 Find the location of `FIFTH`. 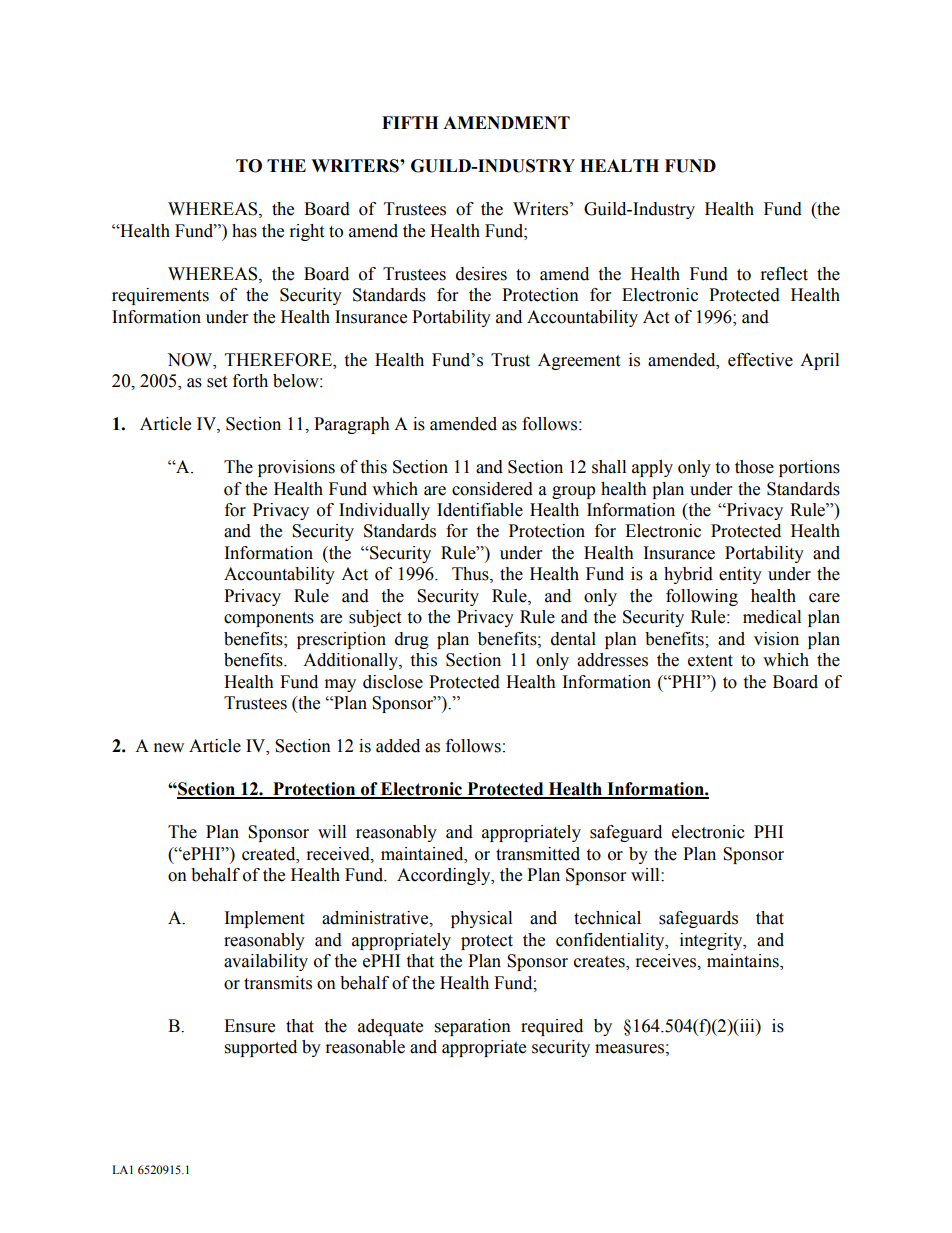

FIFTH is located at coordinates (410, 122).
